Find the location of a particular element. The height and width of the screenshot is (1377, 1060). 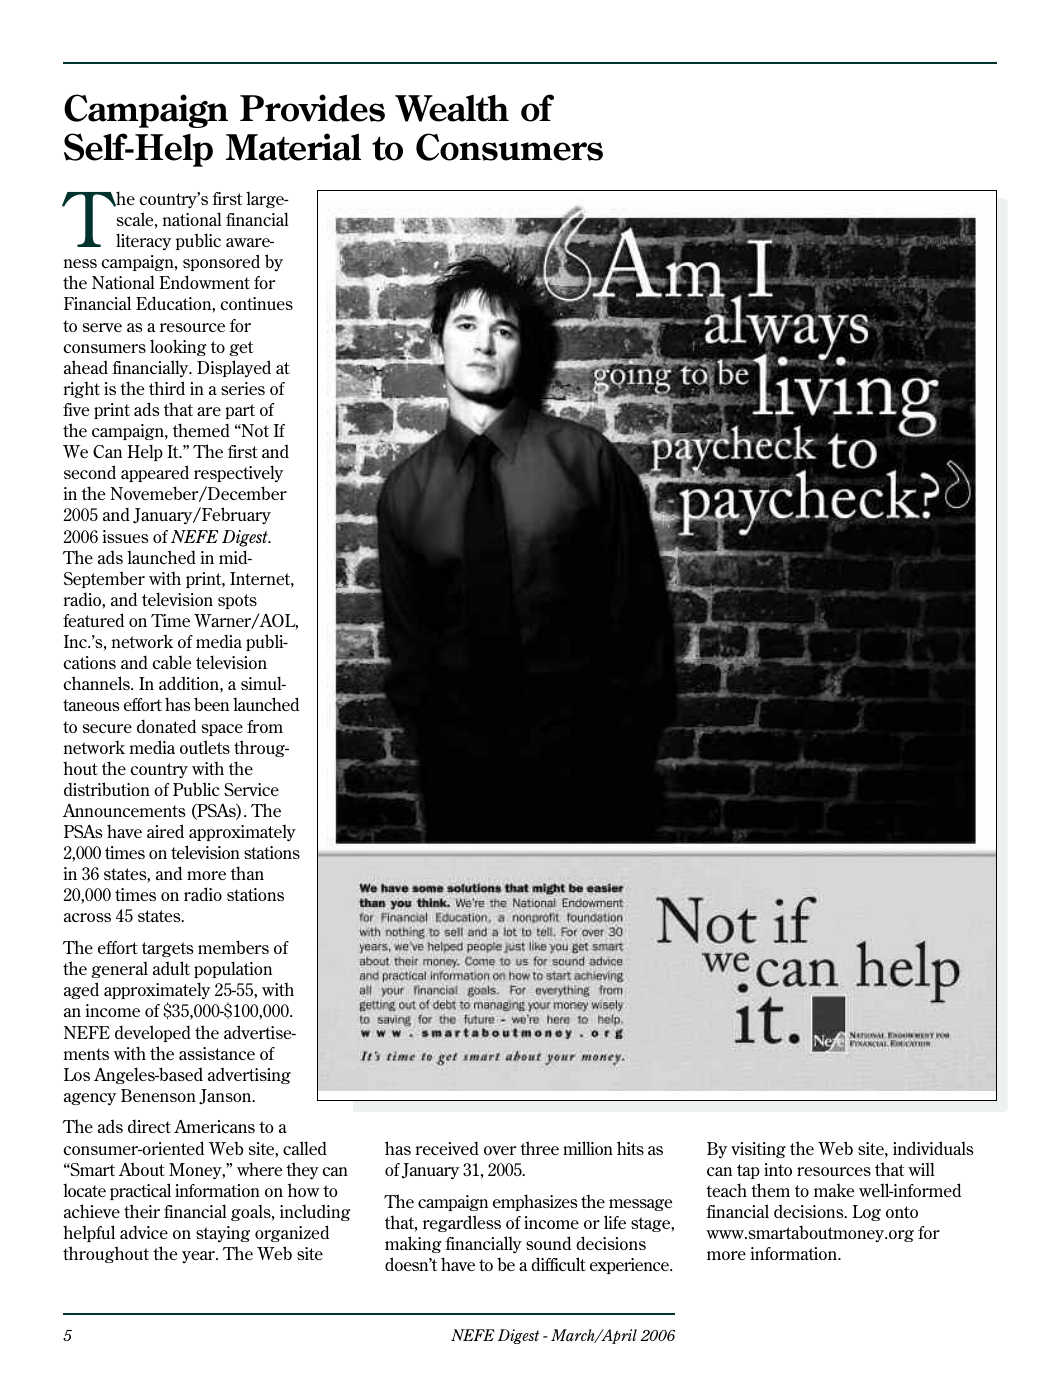

Wealth is located at coordinates (452, 108).
